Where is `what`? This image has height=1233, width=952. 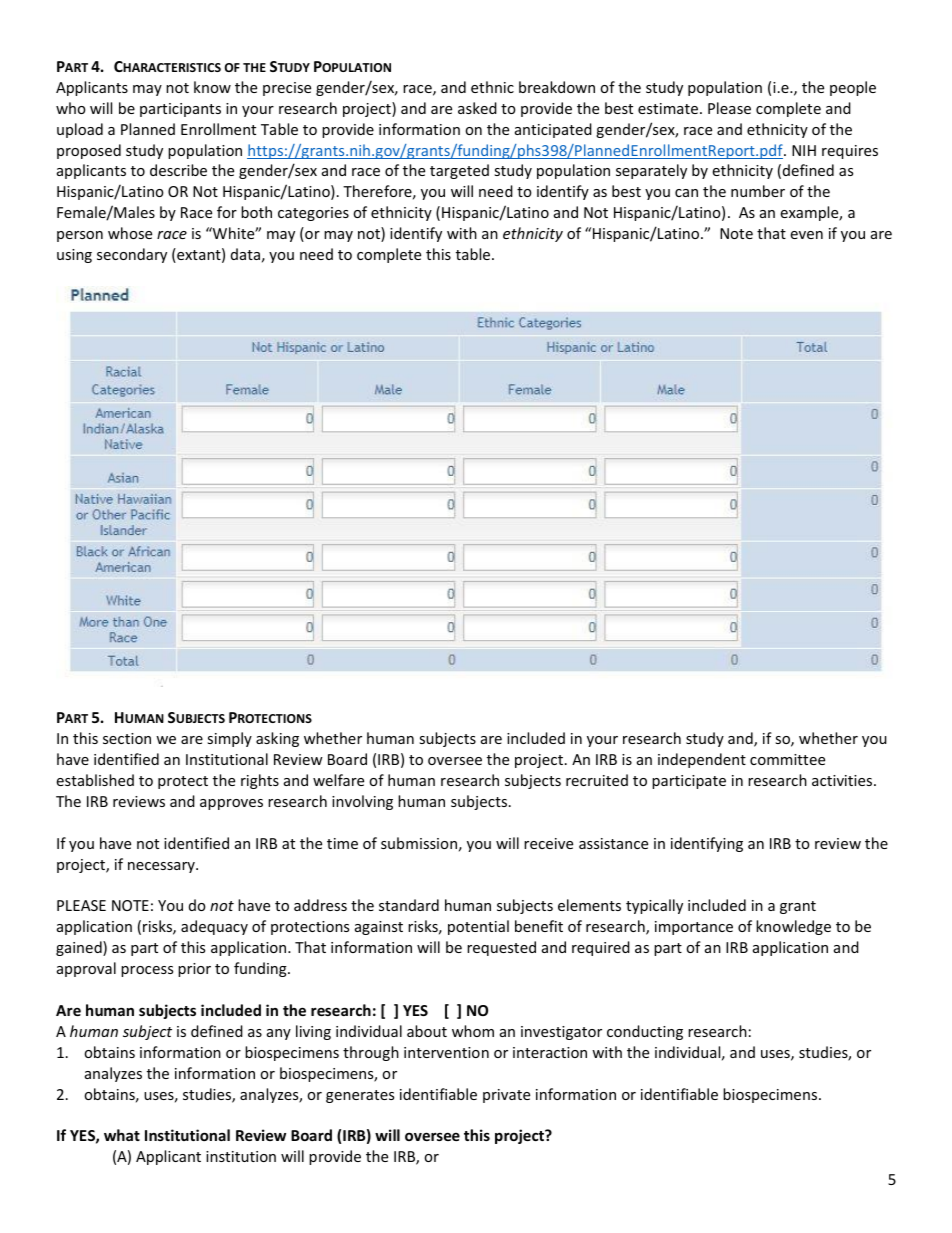
what is located at coordinates (122, 1135).
